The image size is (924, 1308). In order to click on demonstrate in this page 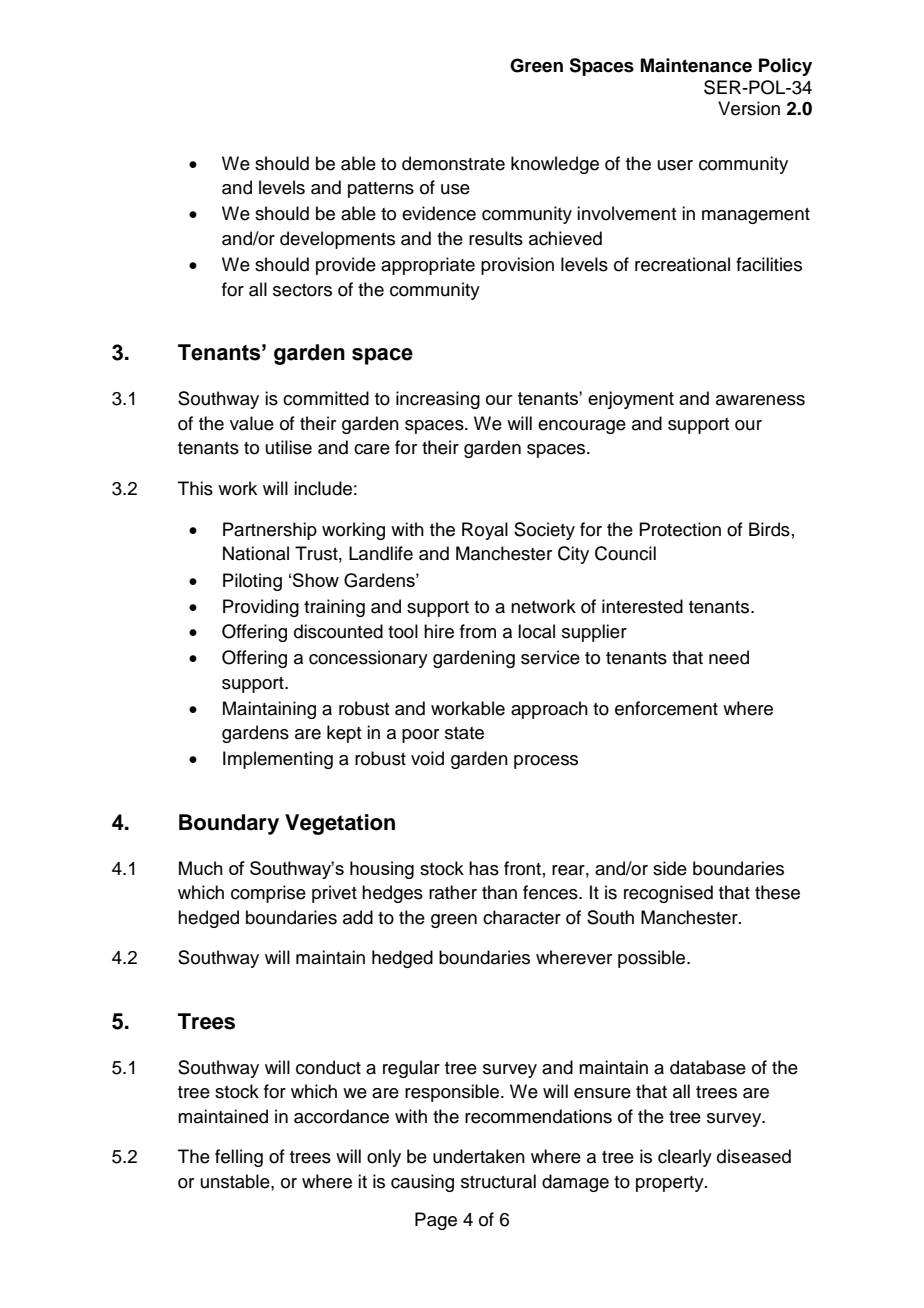, I will do `click(453, 163)`.
